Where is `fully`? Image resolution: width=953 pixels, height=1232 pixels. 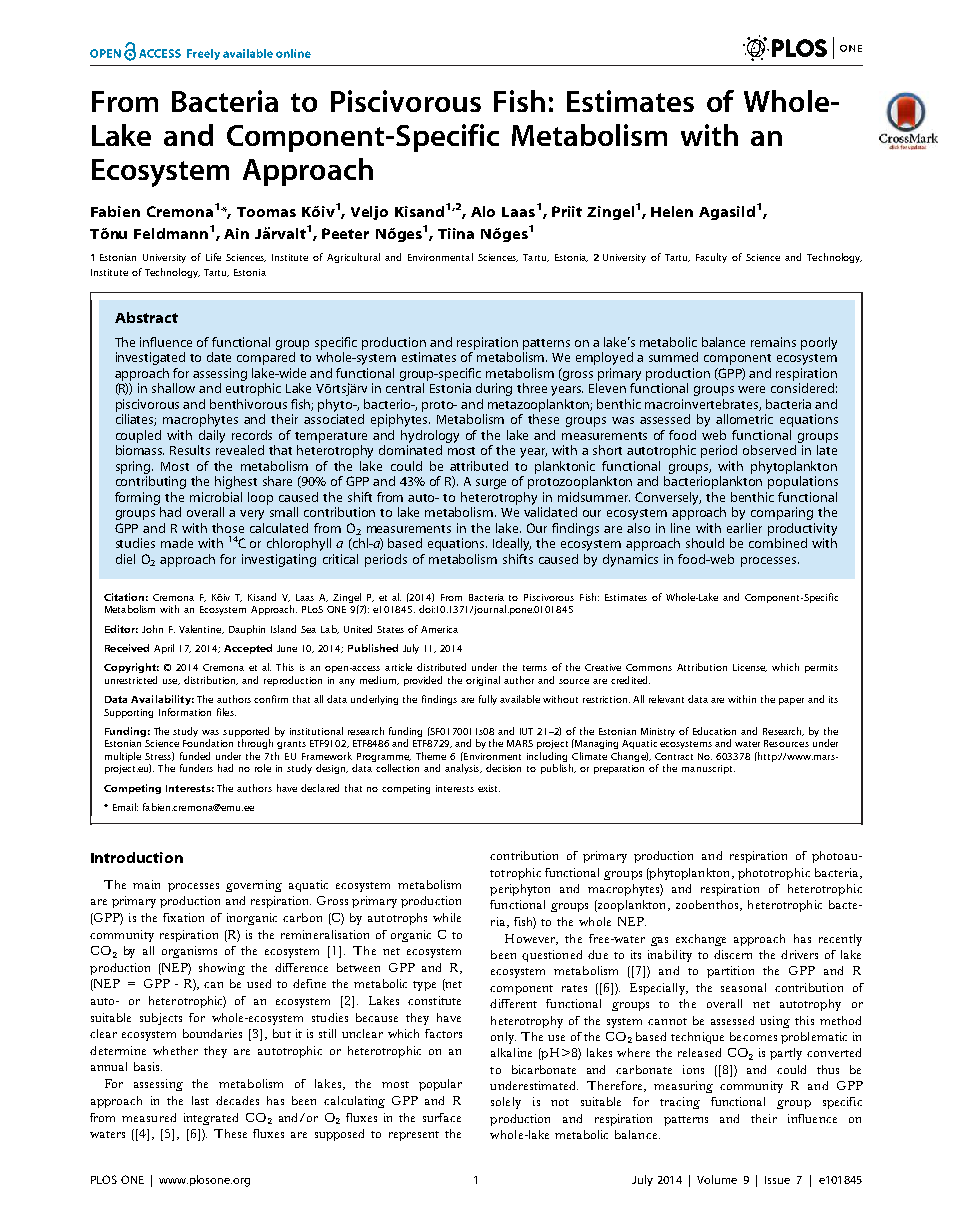 fully is located at coordinates (488, 700).
